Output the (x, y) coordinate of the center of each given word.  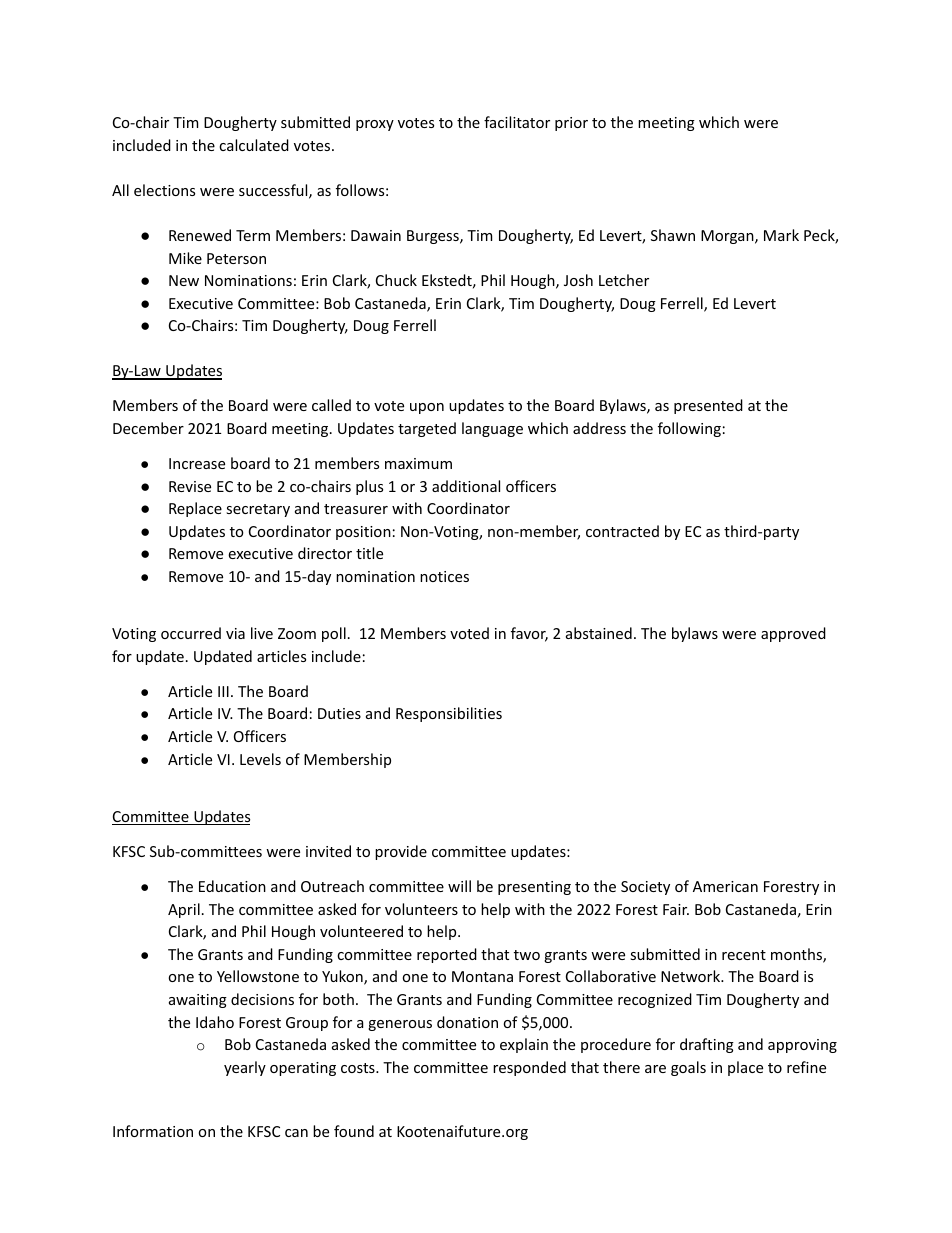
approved (793, 634)
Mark (781, 235)
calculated (254, 145)
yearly (245, 1068)
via (235, 633)
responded (529, 1068)
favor (529, 634)
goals (688, 1068)
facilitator (517, 122)
